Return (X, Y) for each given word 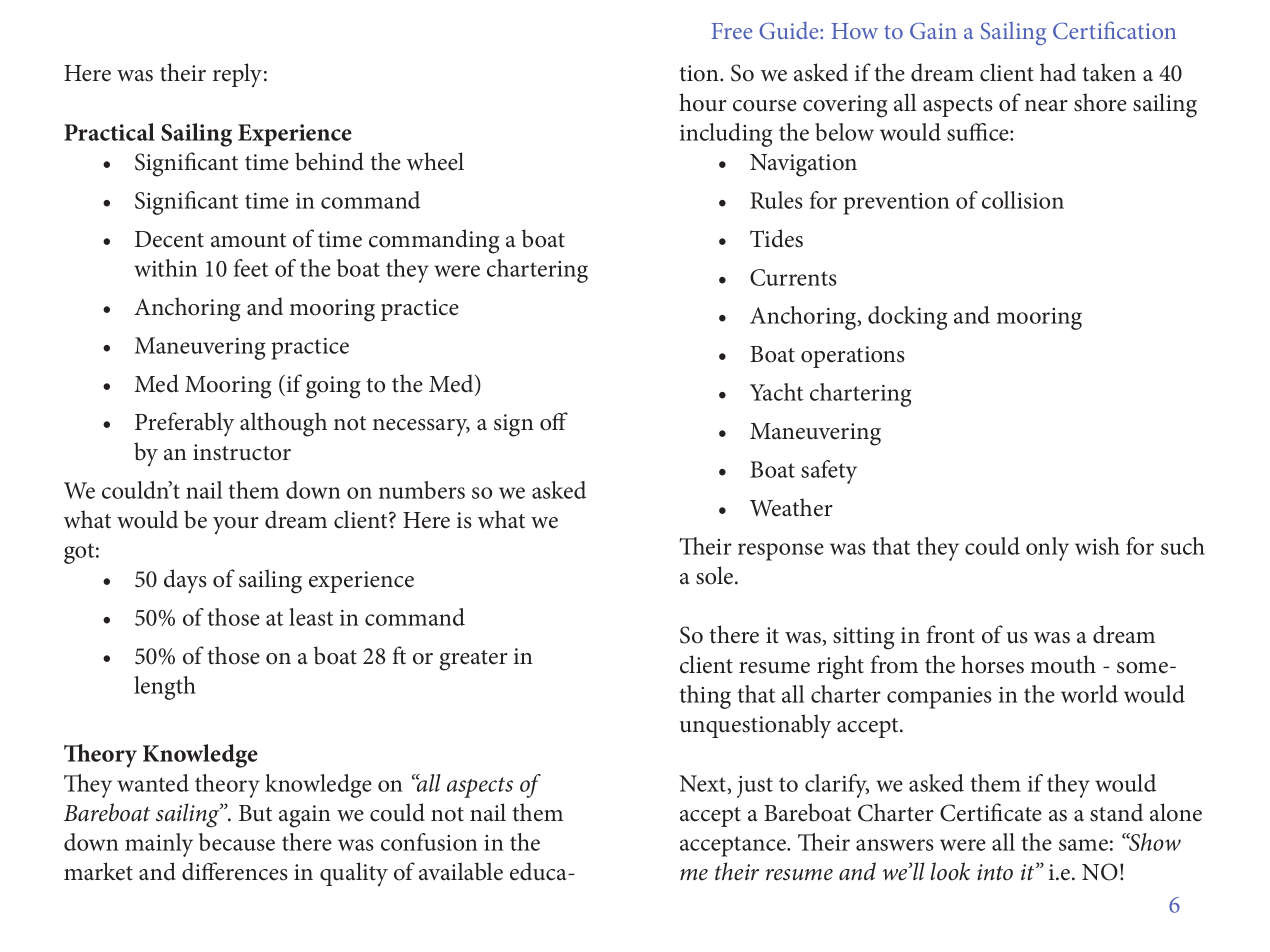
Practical (109, 132)
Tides (776, 238)
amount (248, 240)
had (1058, 72)
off (554, 421)
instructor (242, 452)
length (165, 688)
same (1083, 845)
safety (829, 472)
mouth (1063, 664)
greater (473, 660)
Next (704, 784)
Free (731, 31)
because (237, 842)
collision (1023, 200)
